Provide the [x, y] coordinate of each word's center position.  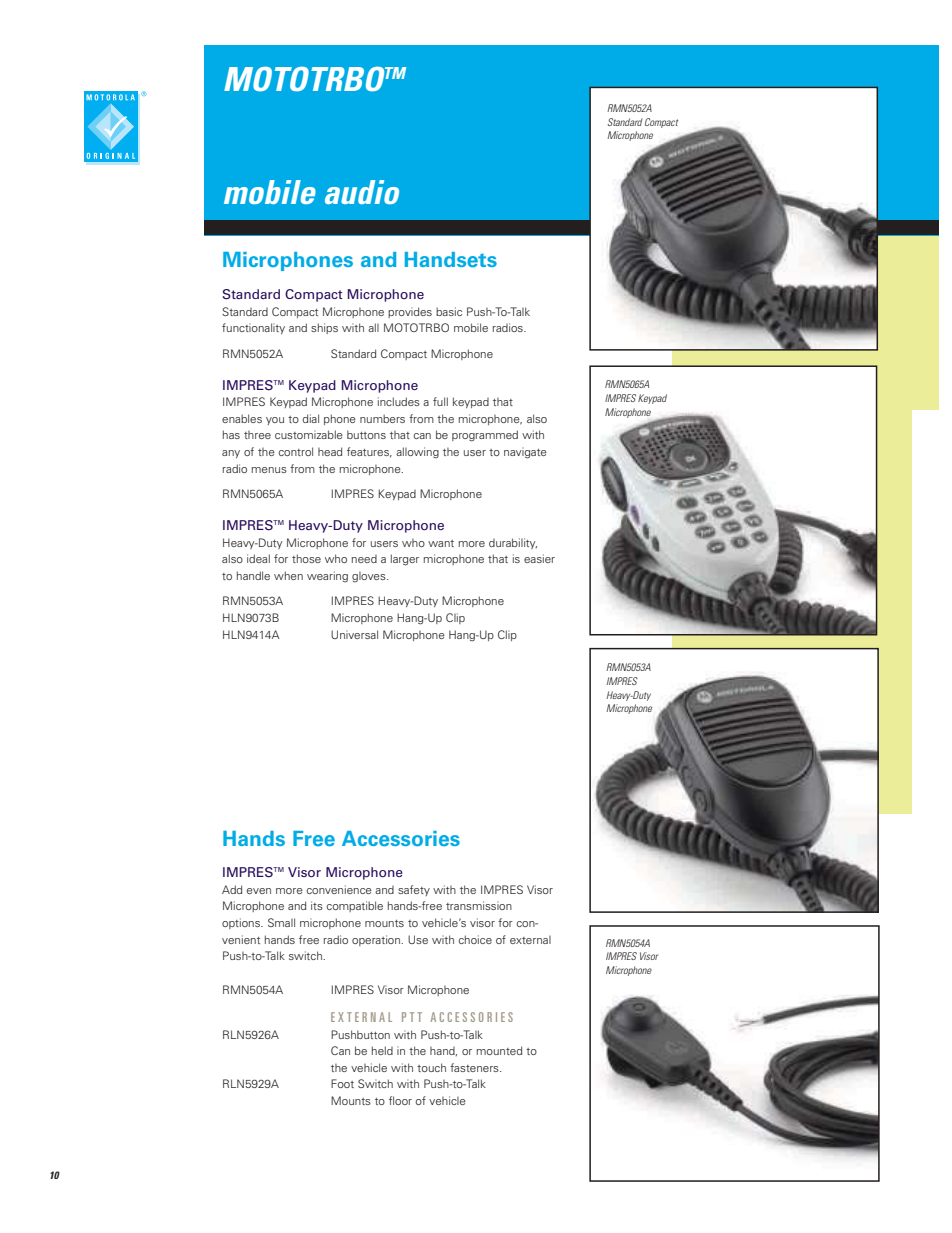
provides [410, 312]
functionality [253, 328]
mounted [499, 1050]
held [382, 1050]
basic [449, 311]
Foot [342, 1083]
